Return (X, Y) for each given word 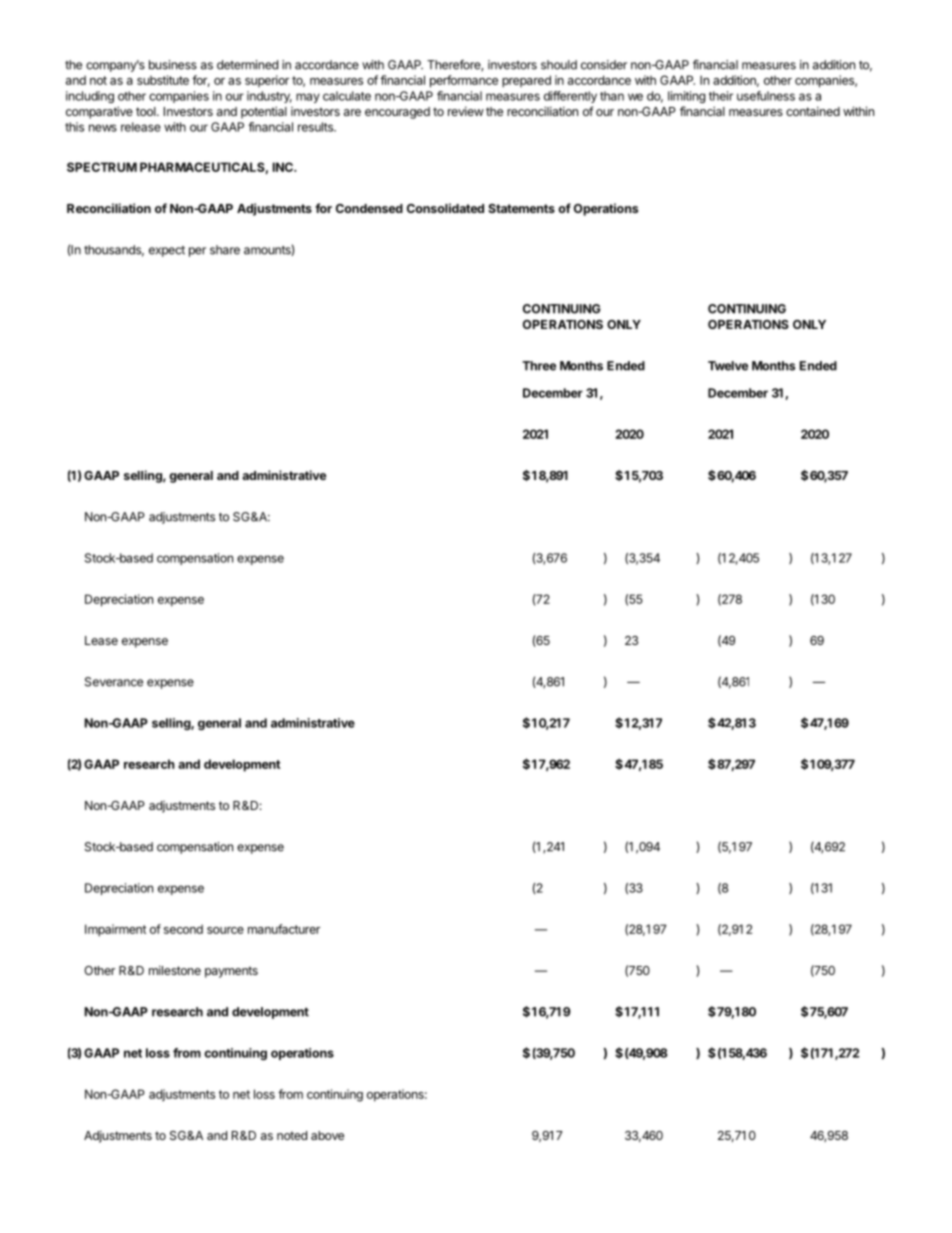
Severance (114, 682)
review (466, 111)
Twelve (728, 366)
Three (539, 366)
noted (292, 1135)
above (327, 1135)
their (721, 96)
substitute (163, 80)
